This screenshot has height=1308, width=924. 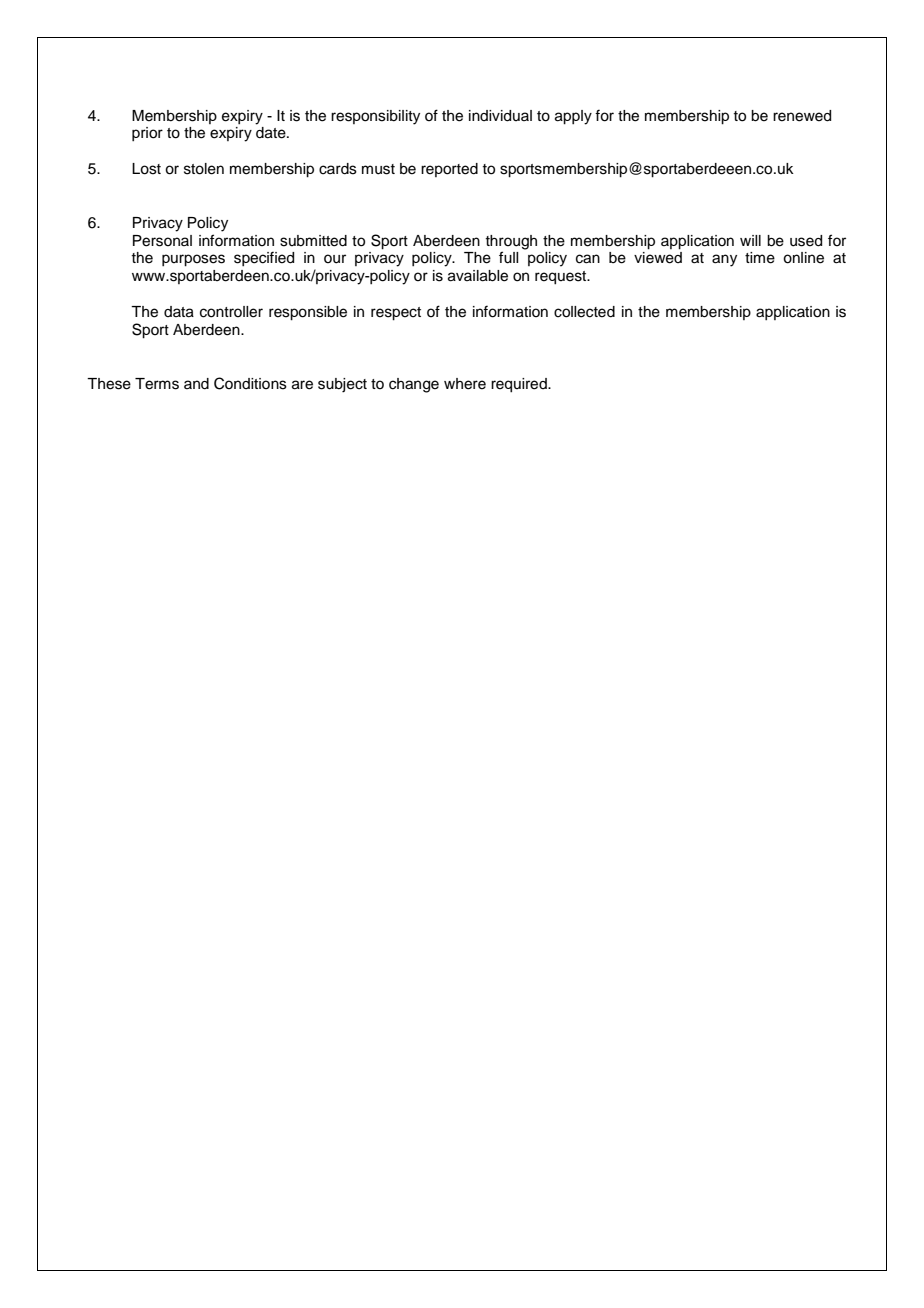 What do you see at coordinates (724, 260) in the screenshot?
I see `any` at bounding box center [724, 260].
